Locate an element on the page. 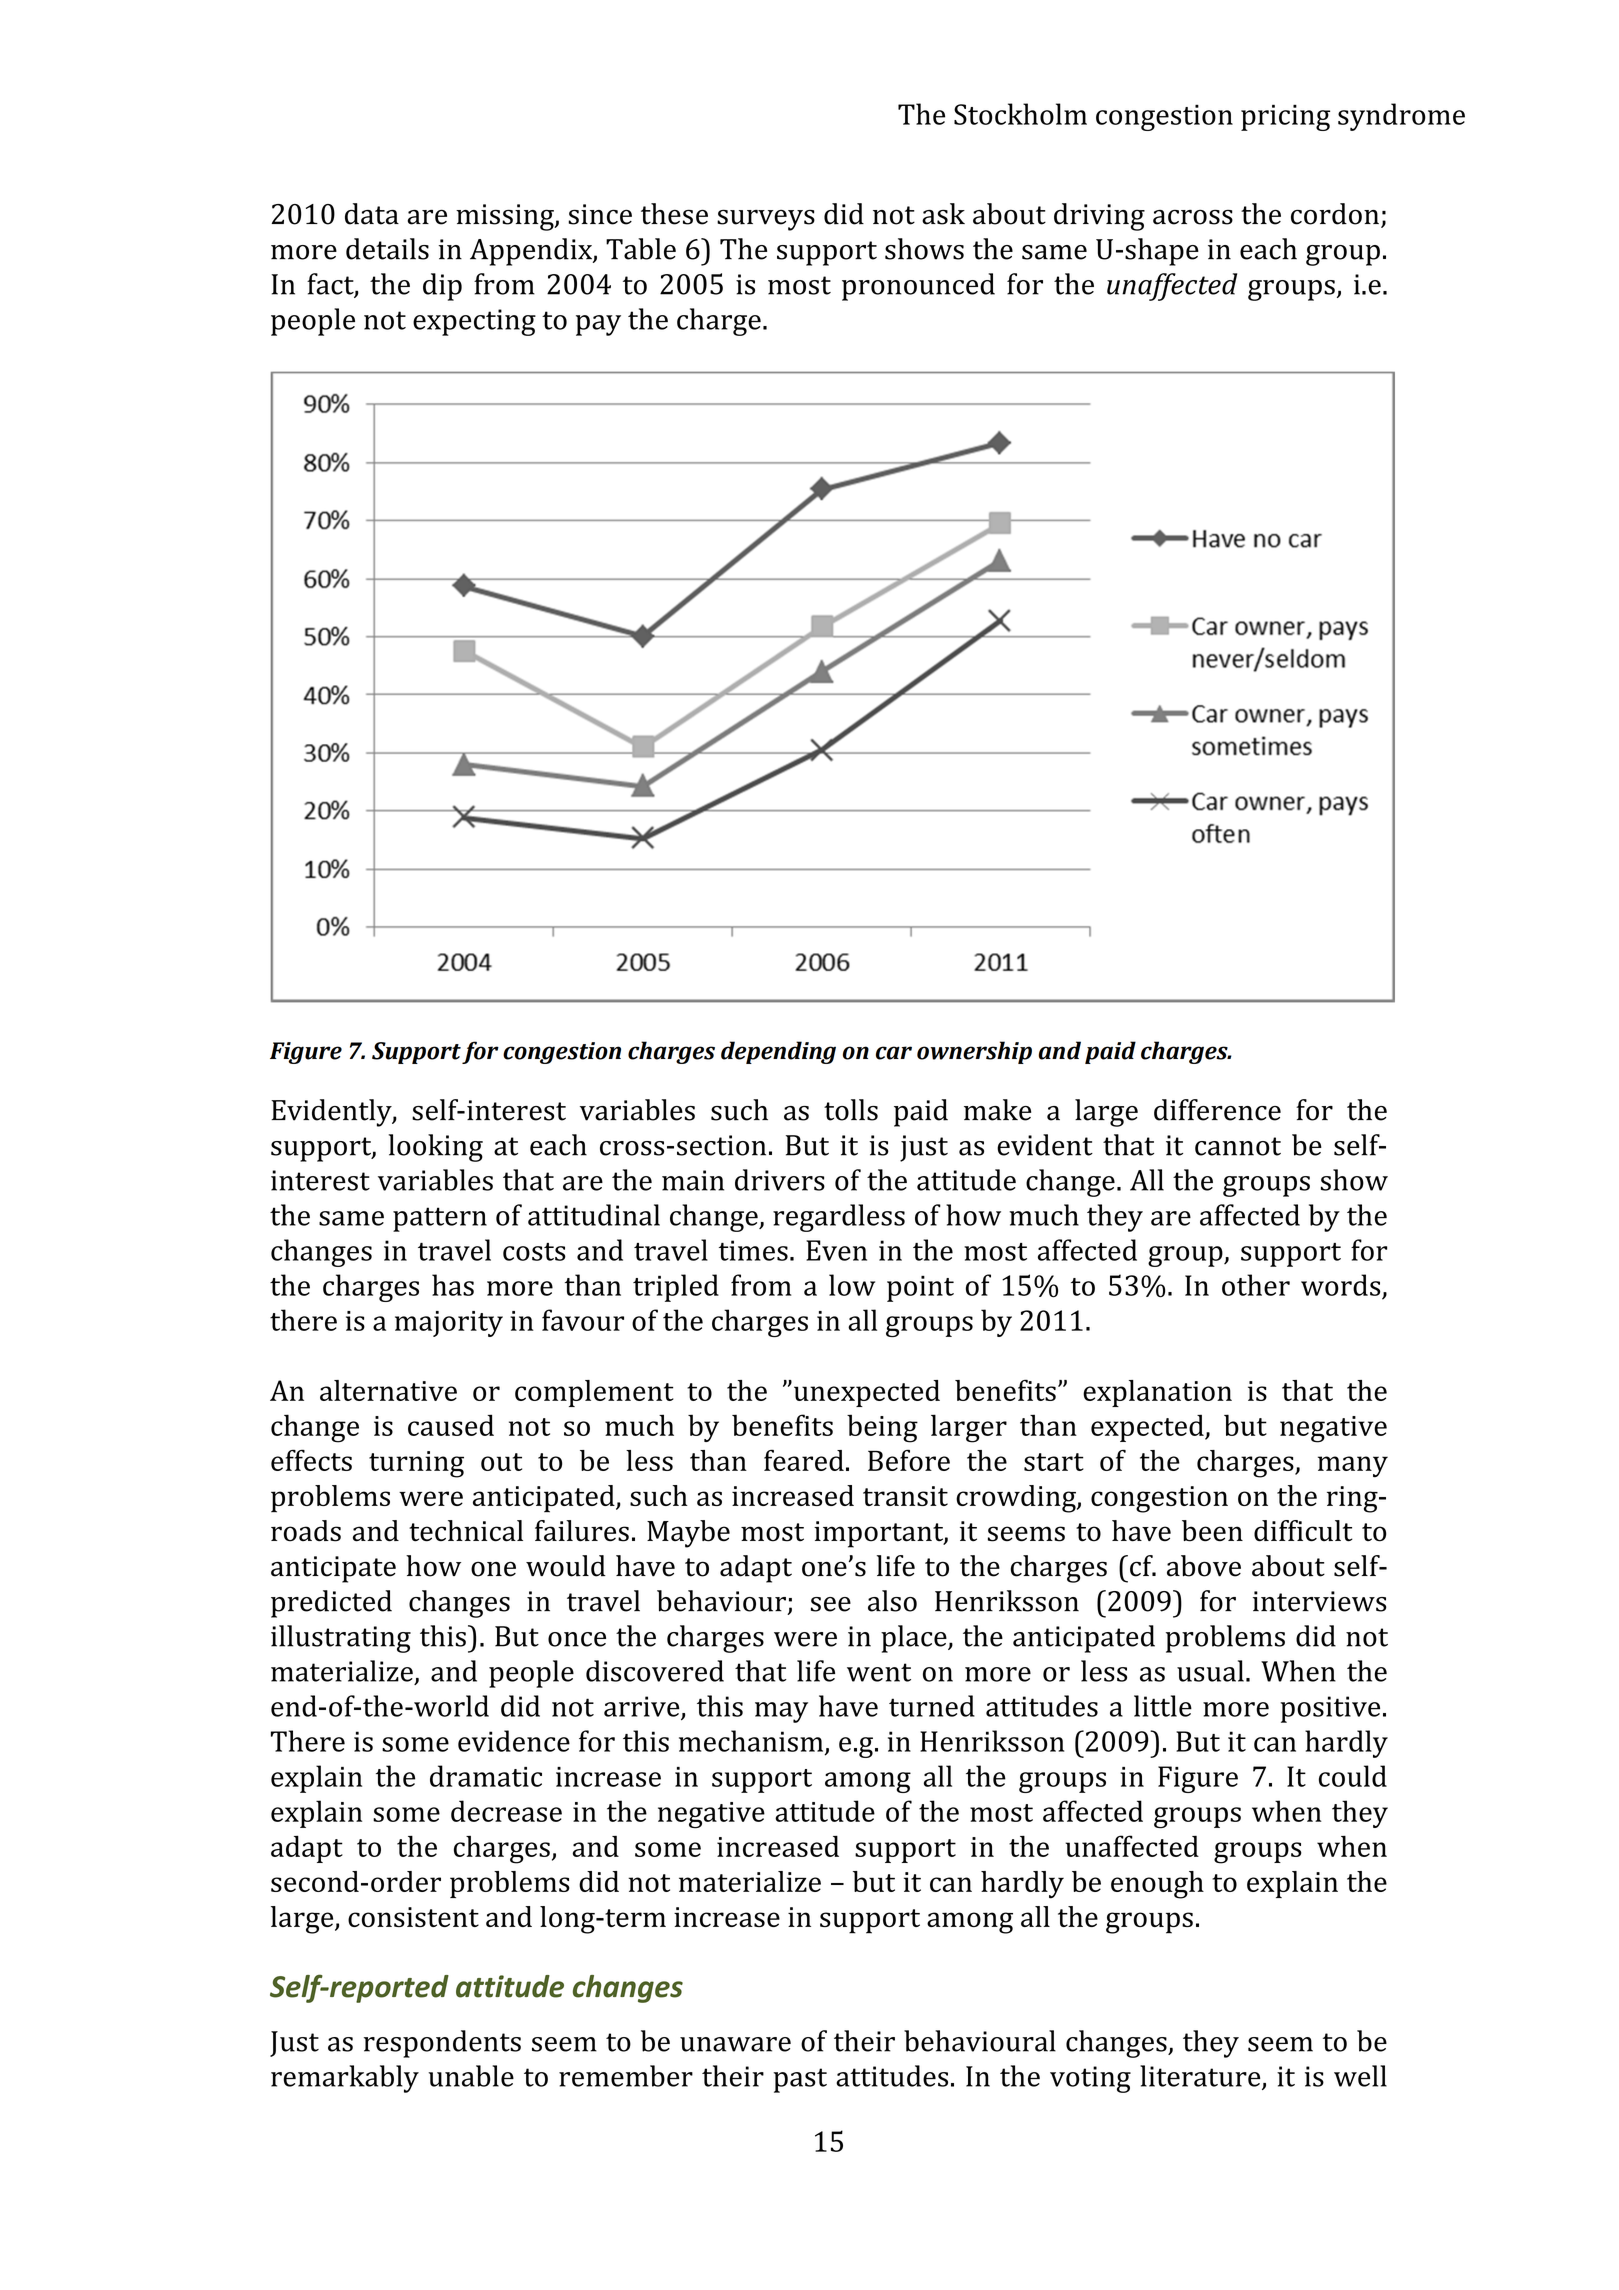  difference is located at coordinates (1217, 1110).
